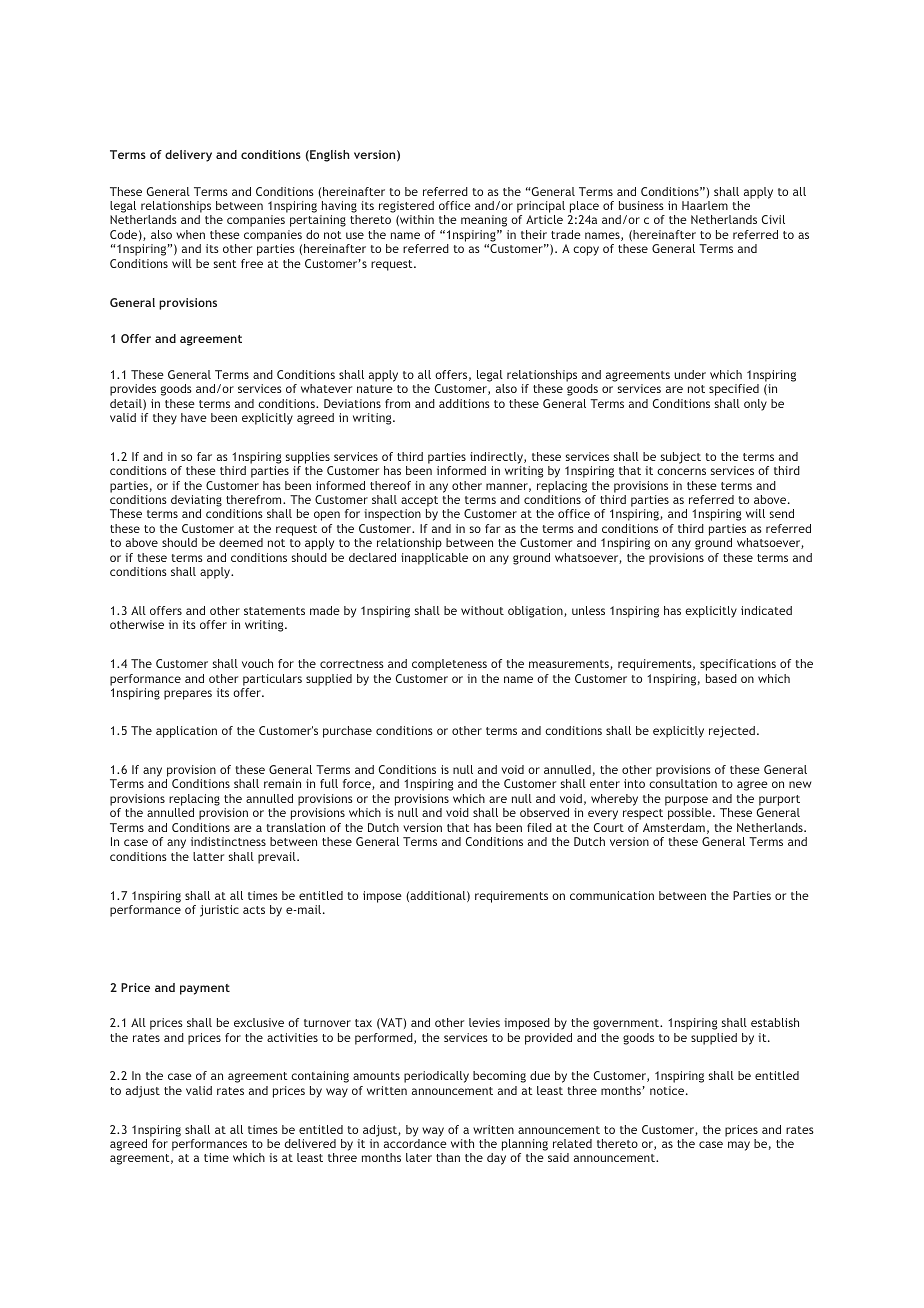  Describe the element at coordinates (705, 205) in the screenshot. I see `Haarlem` at that location.
